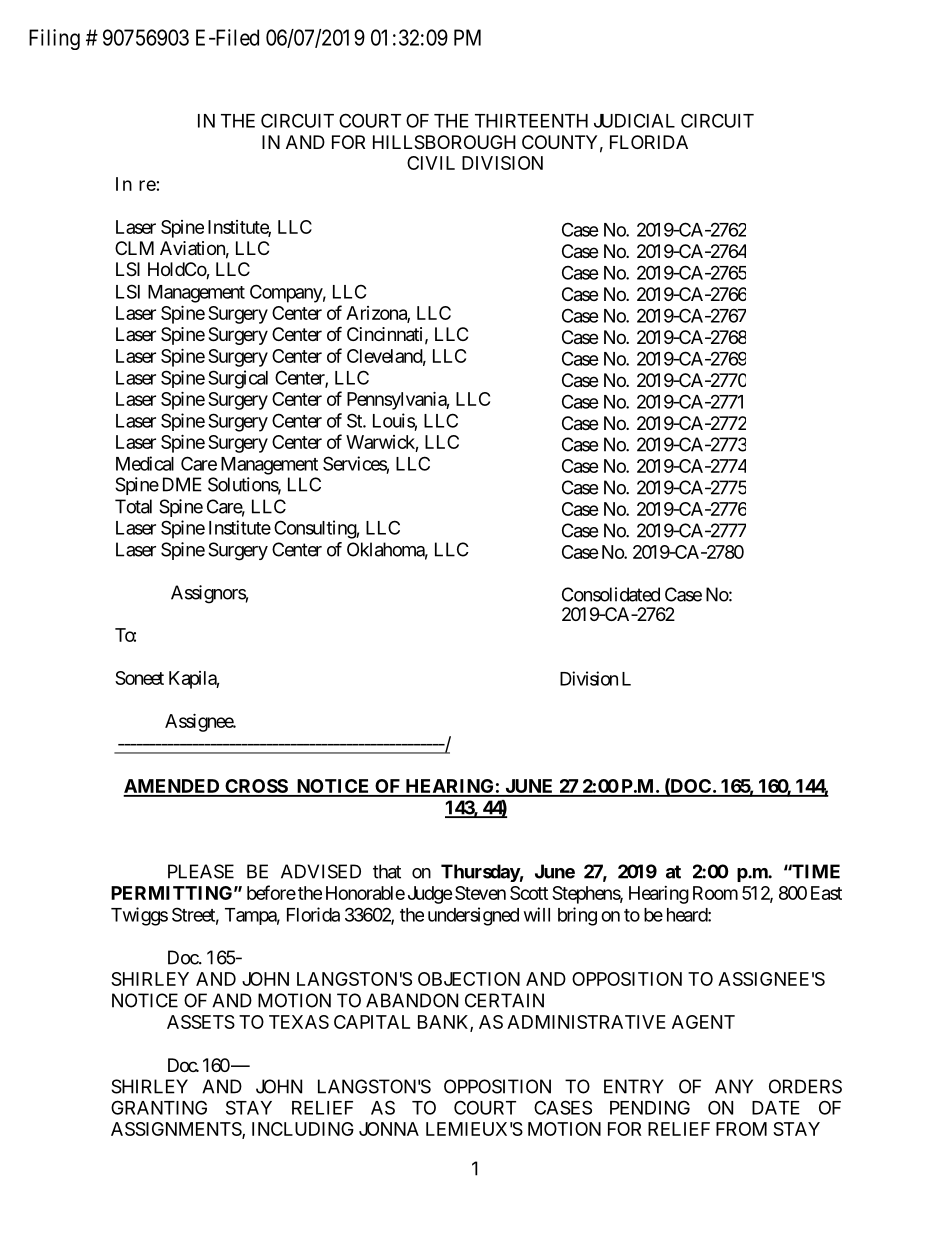 The height and width of the screenshot is (1233, 952). What do you see at coordinates (159, 1107) in the screenshot?
I see `GRANTING` at bounding box center [159, 1107].
